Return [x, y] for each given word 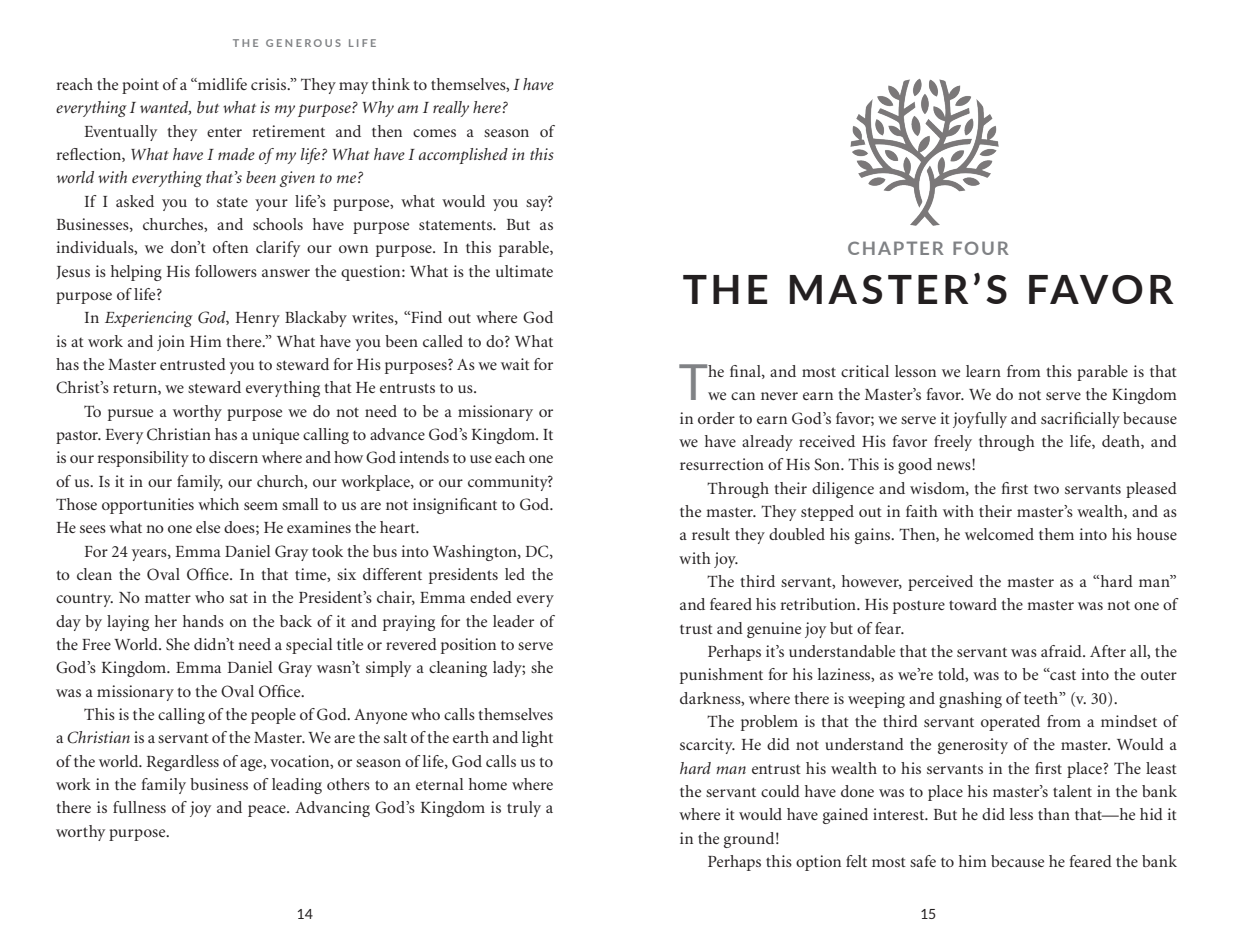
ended [491, 597]
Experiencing [149, 319]
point [140, 86]
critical [865, 371]
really [451, 109]
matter [168, 598]
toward [973, 604]
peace [268, 811]
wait [515, 364]
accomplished [463, 156]
